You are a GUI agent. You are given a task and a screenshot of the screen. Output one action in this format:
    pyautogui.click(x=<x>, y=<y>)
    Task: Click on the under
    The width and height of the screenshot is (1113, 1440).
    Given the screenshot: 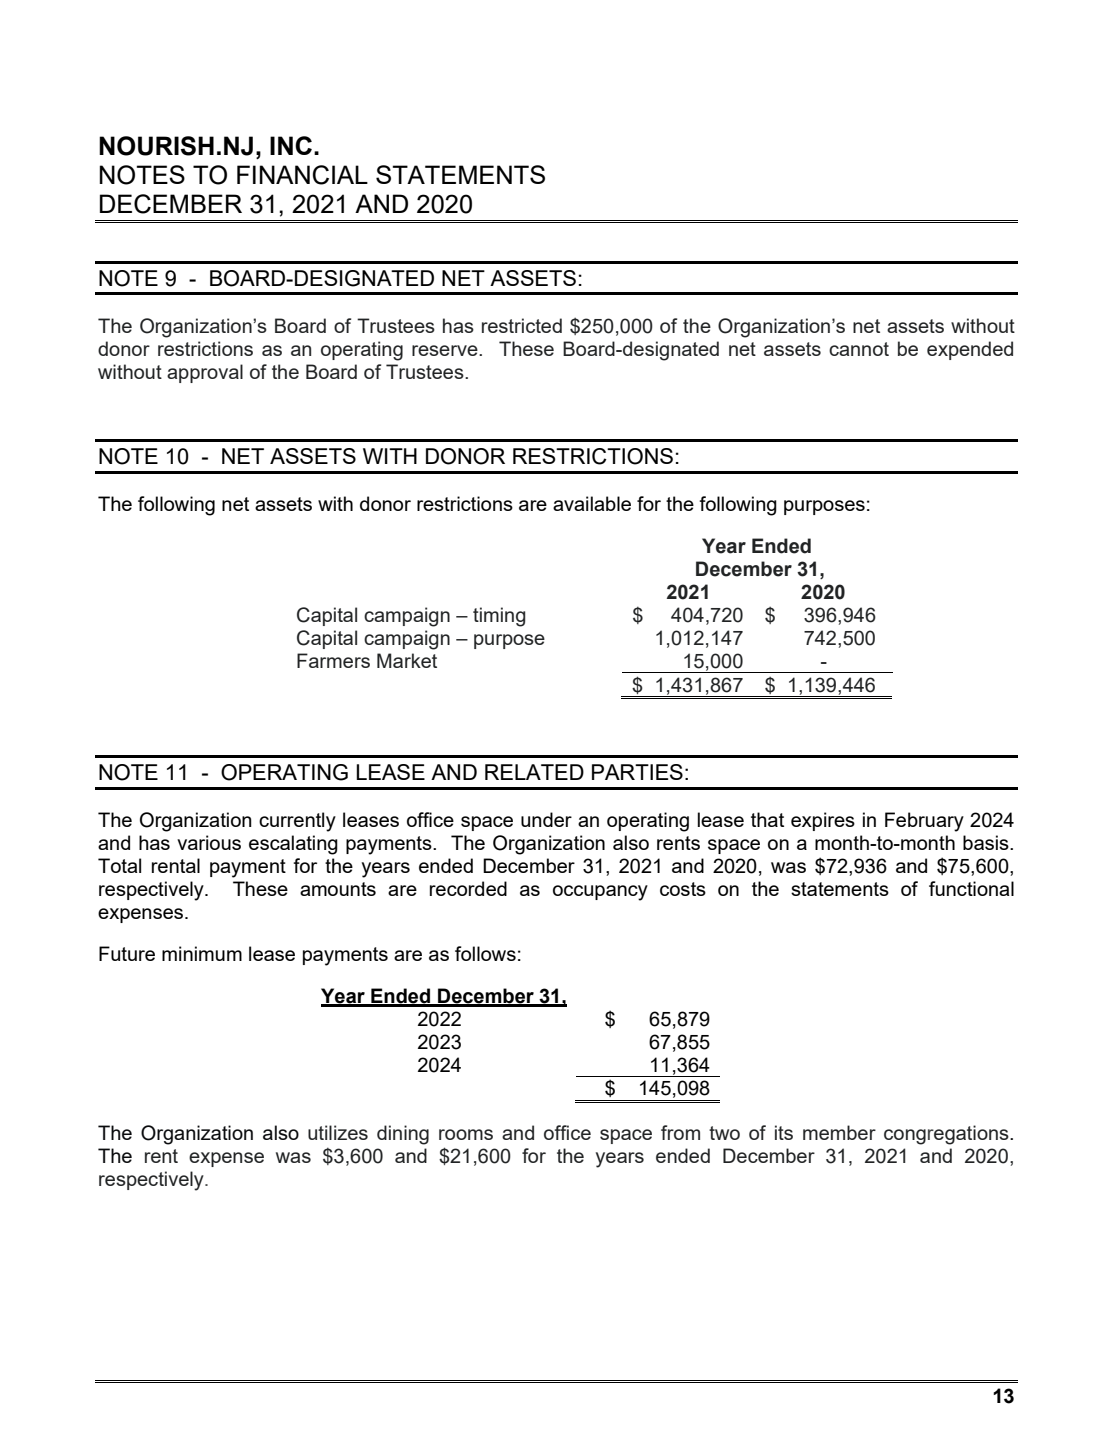 What is the action you would take?
    pyautogui.click(x=546, y=819)
